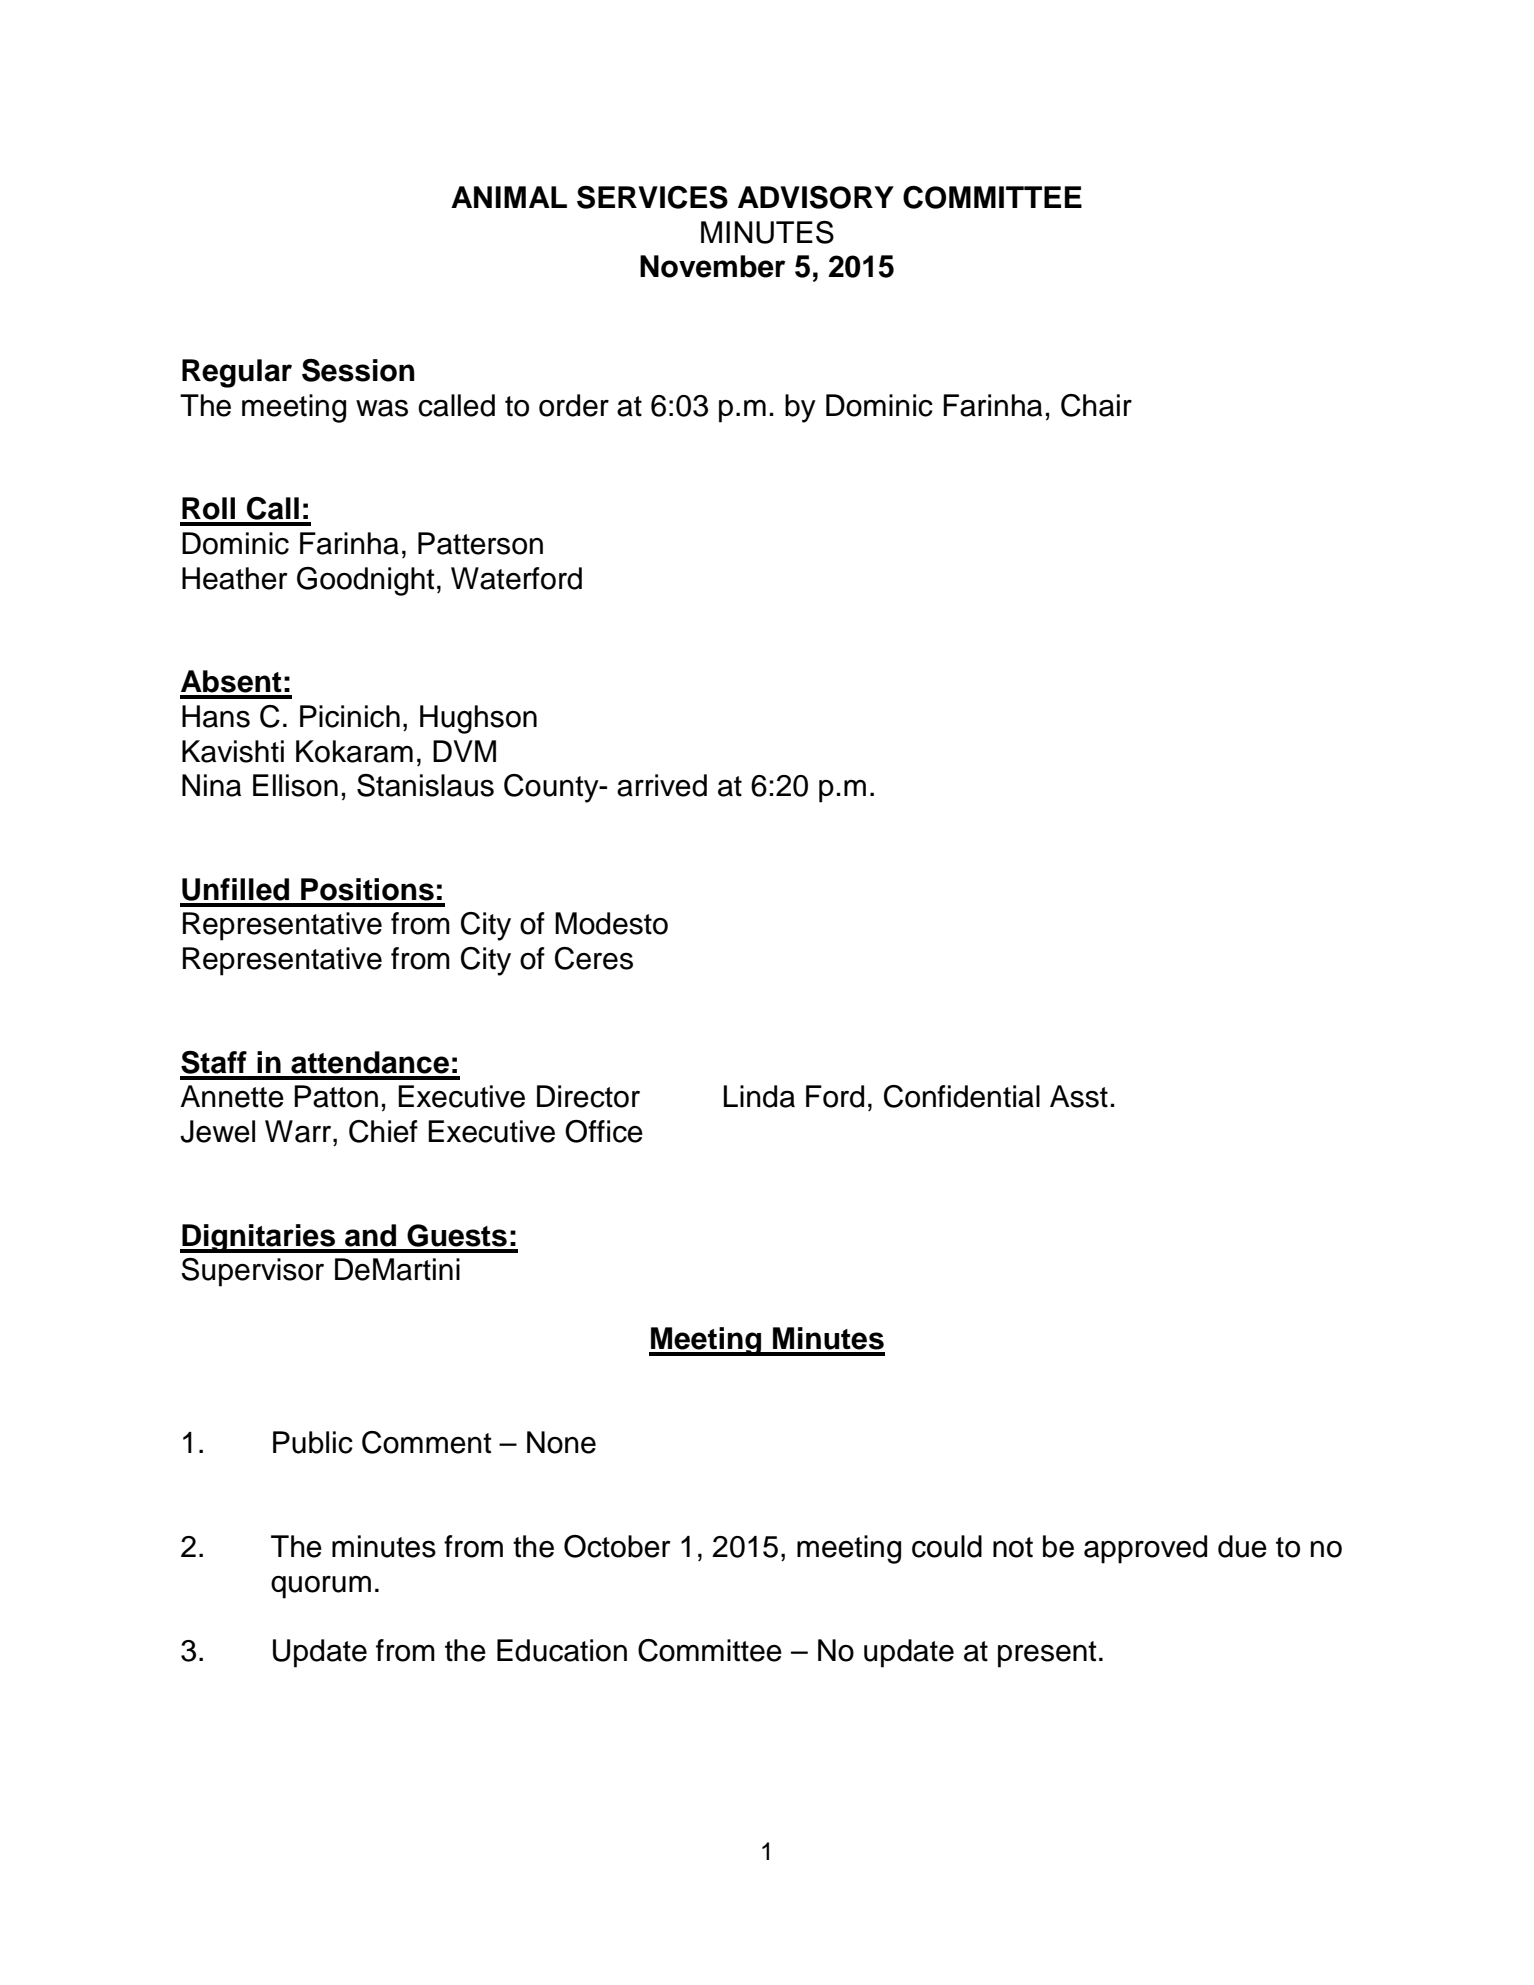 This image has height=1985, width=1534. I want to click on Goodnight, so click(365, 581).
